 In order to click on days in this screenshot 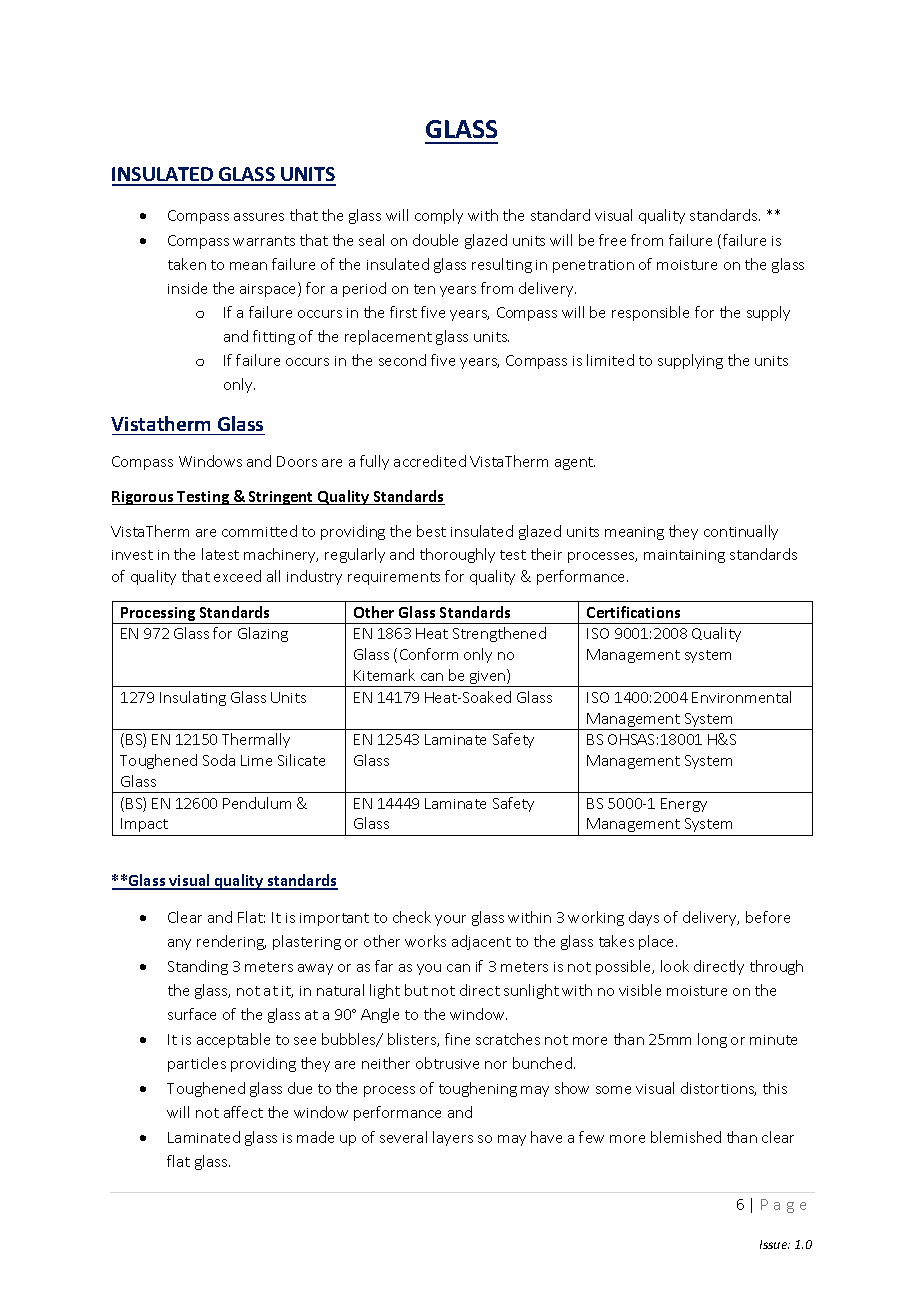, I will do `click(644, 918)`.
